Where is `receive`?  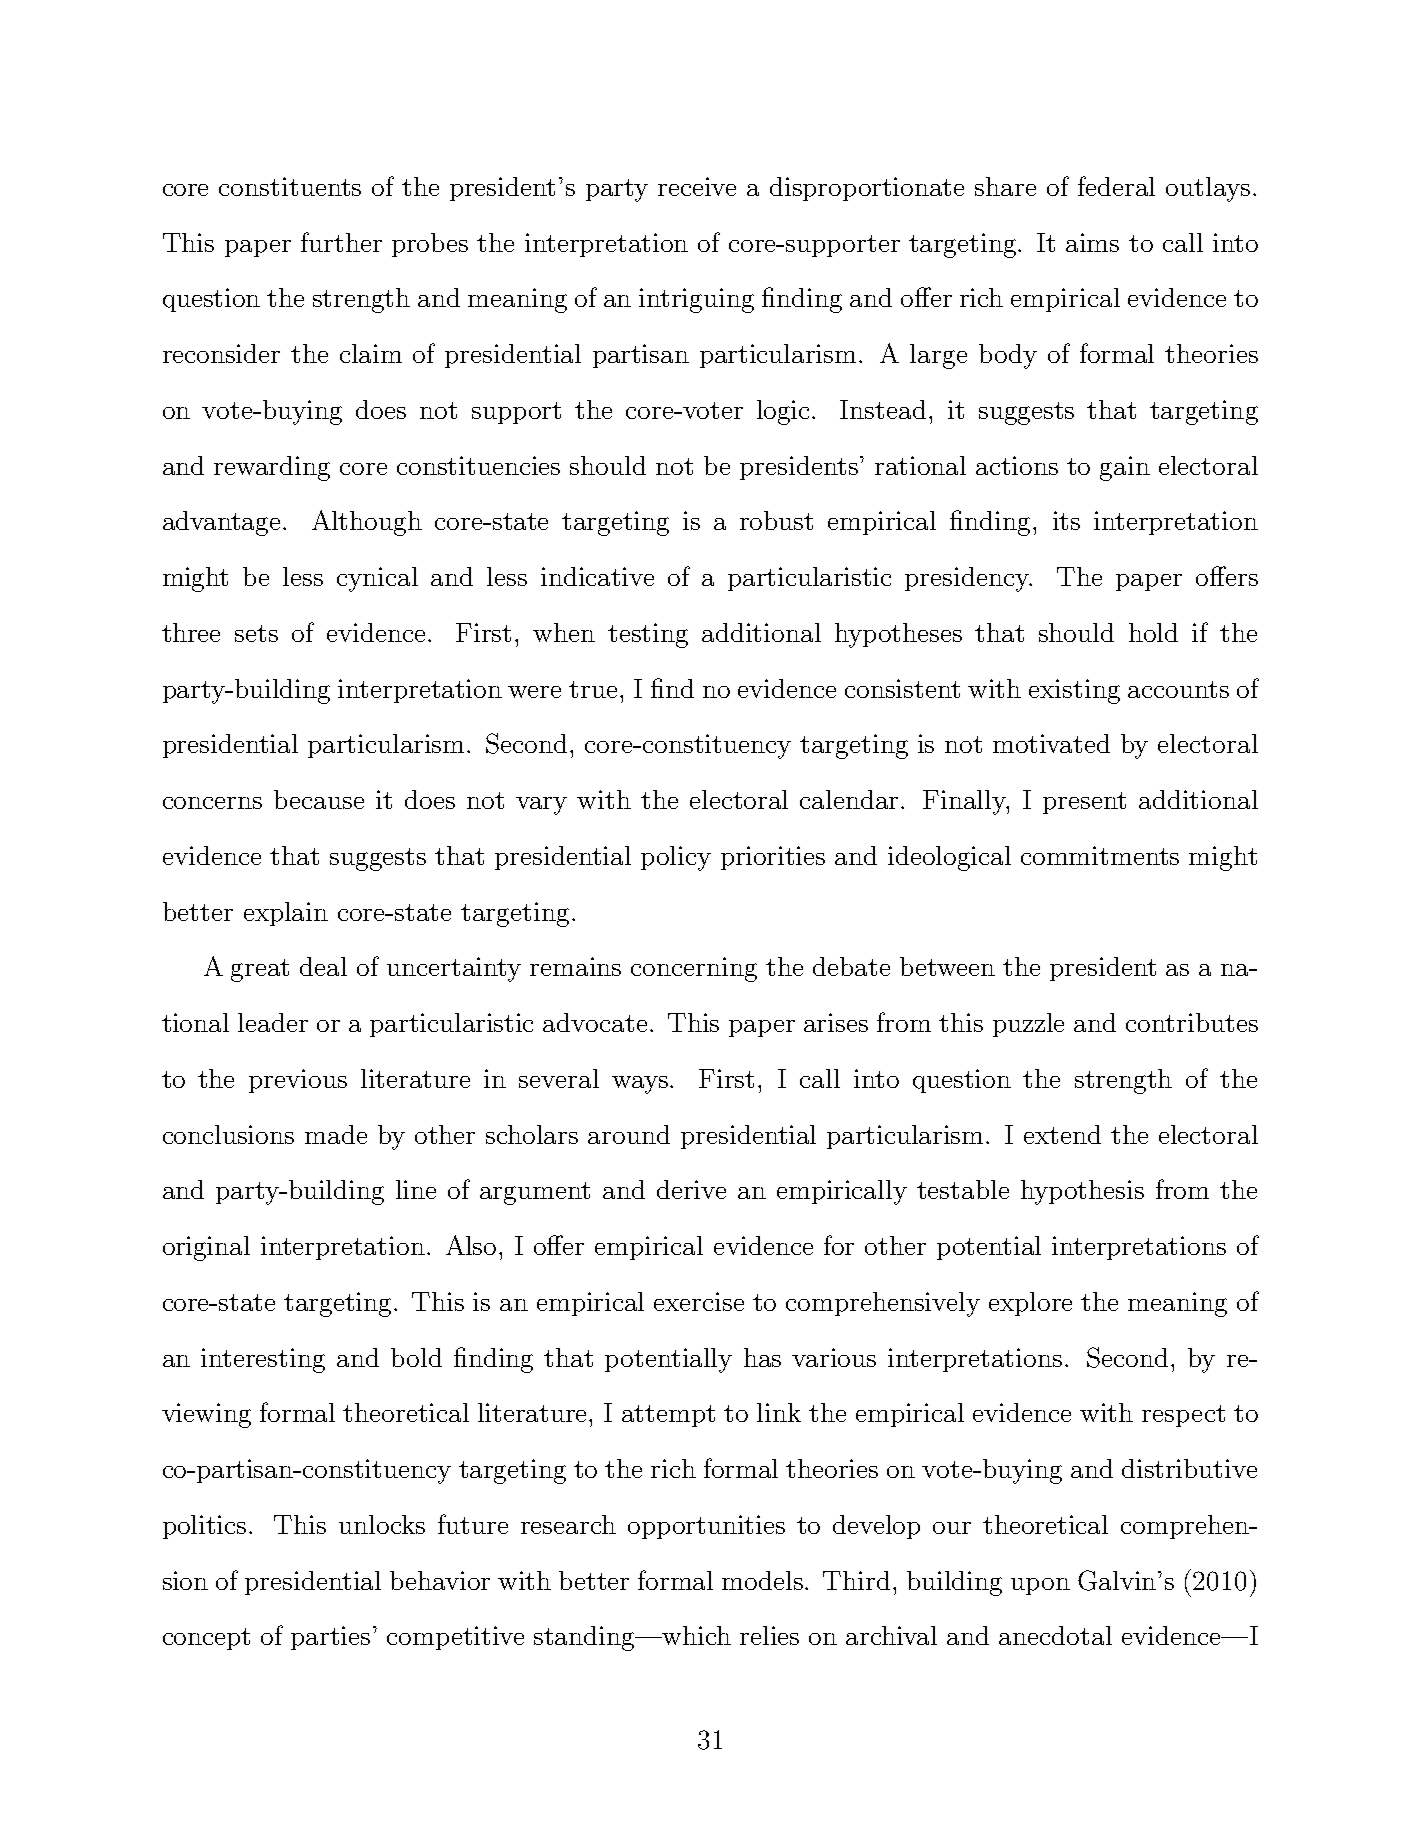
receive is located at coordinates (697, 186).
